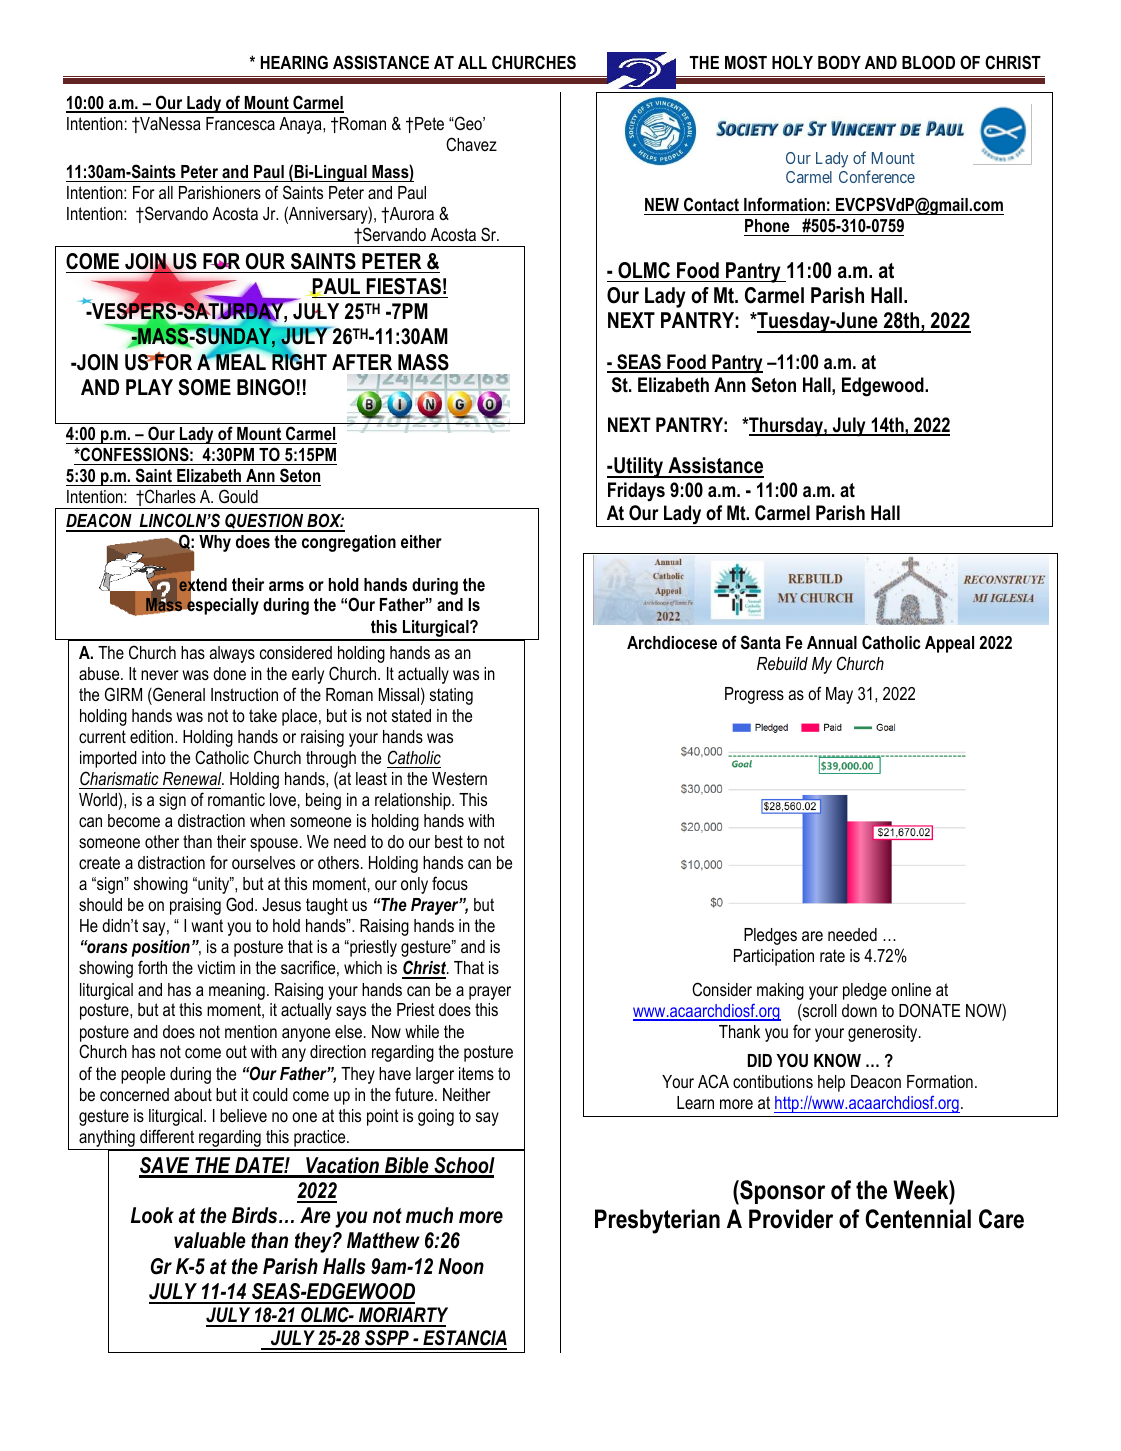  Describe the element at coordinates (240, 123) in the document. I see `Francesca` at that location.
